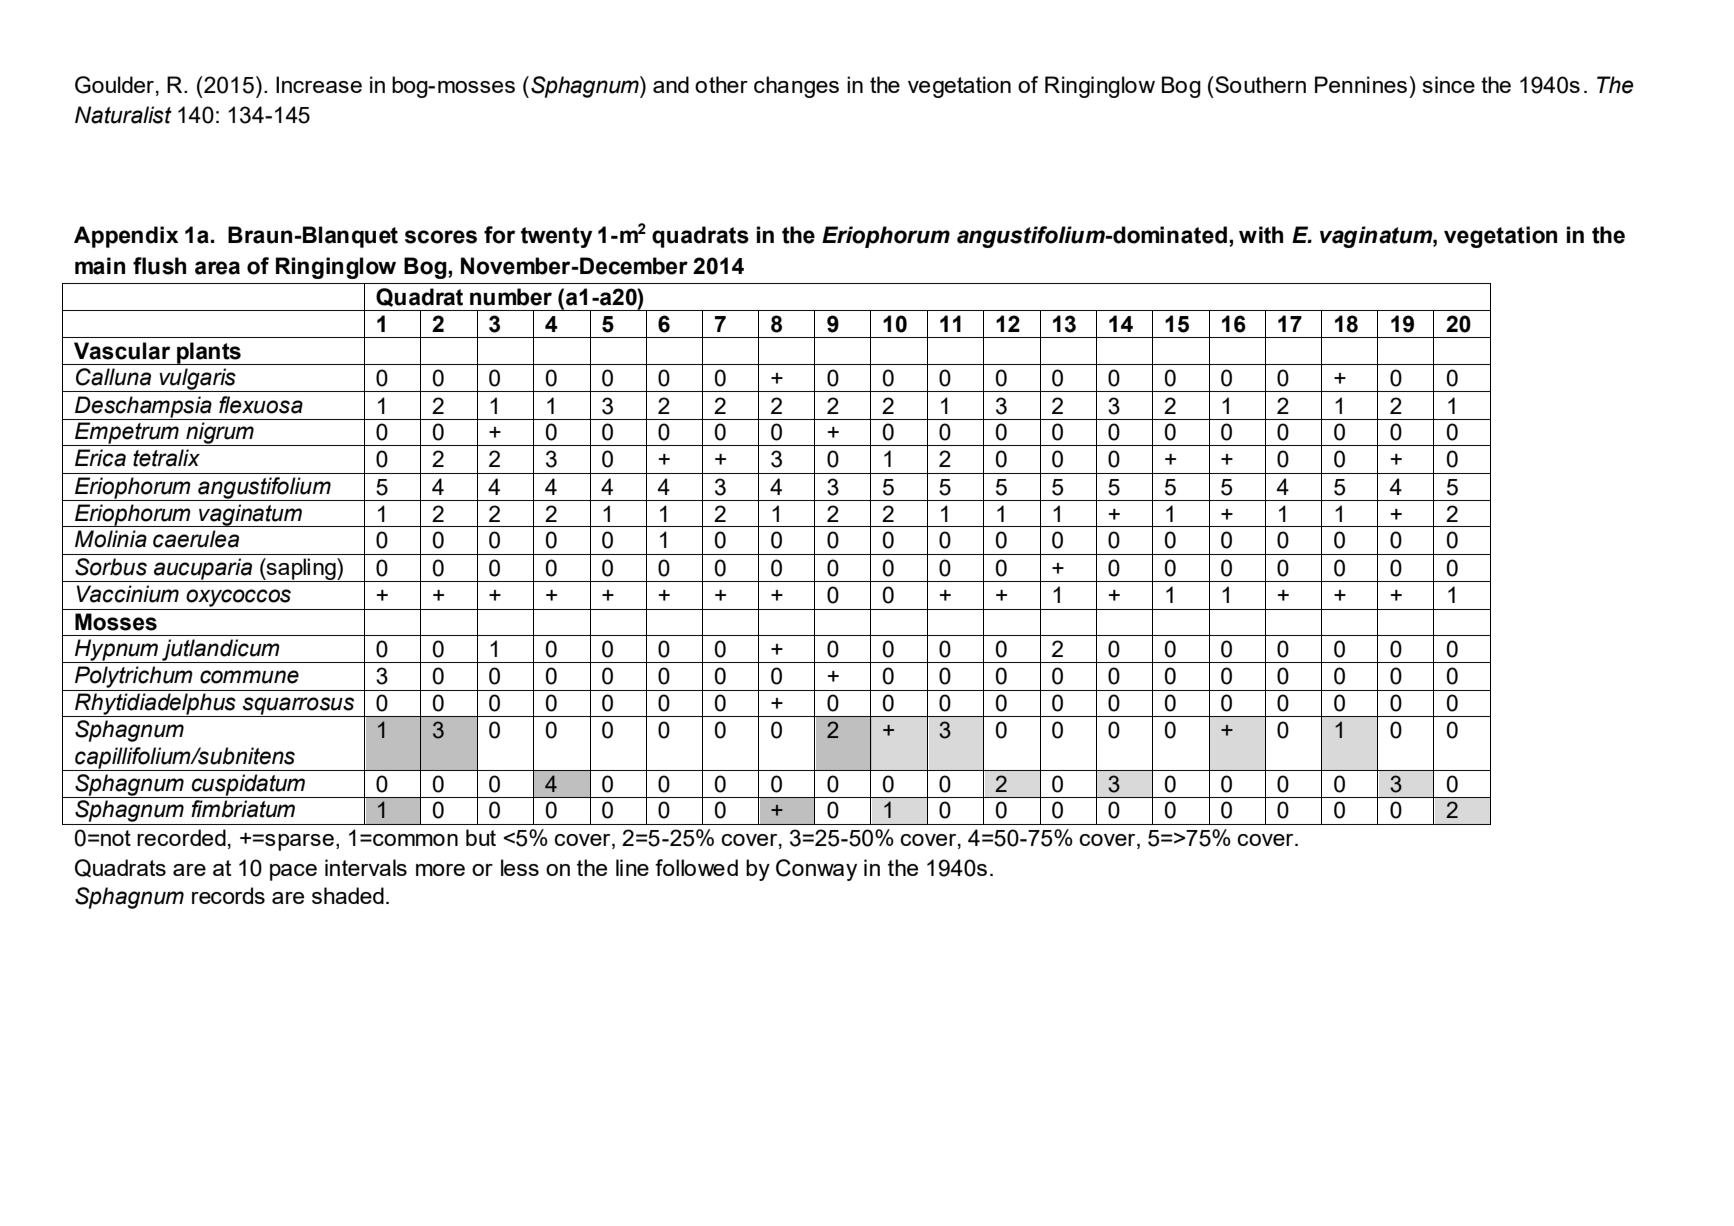  Describe the element at coordinates (197, 380) in the screenshot. I see `vulgaris` at that location.
